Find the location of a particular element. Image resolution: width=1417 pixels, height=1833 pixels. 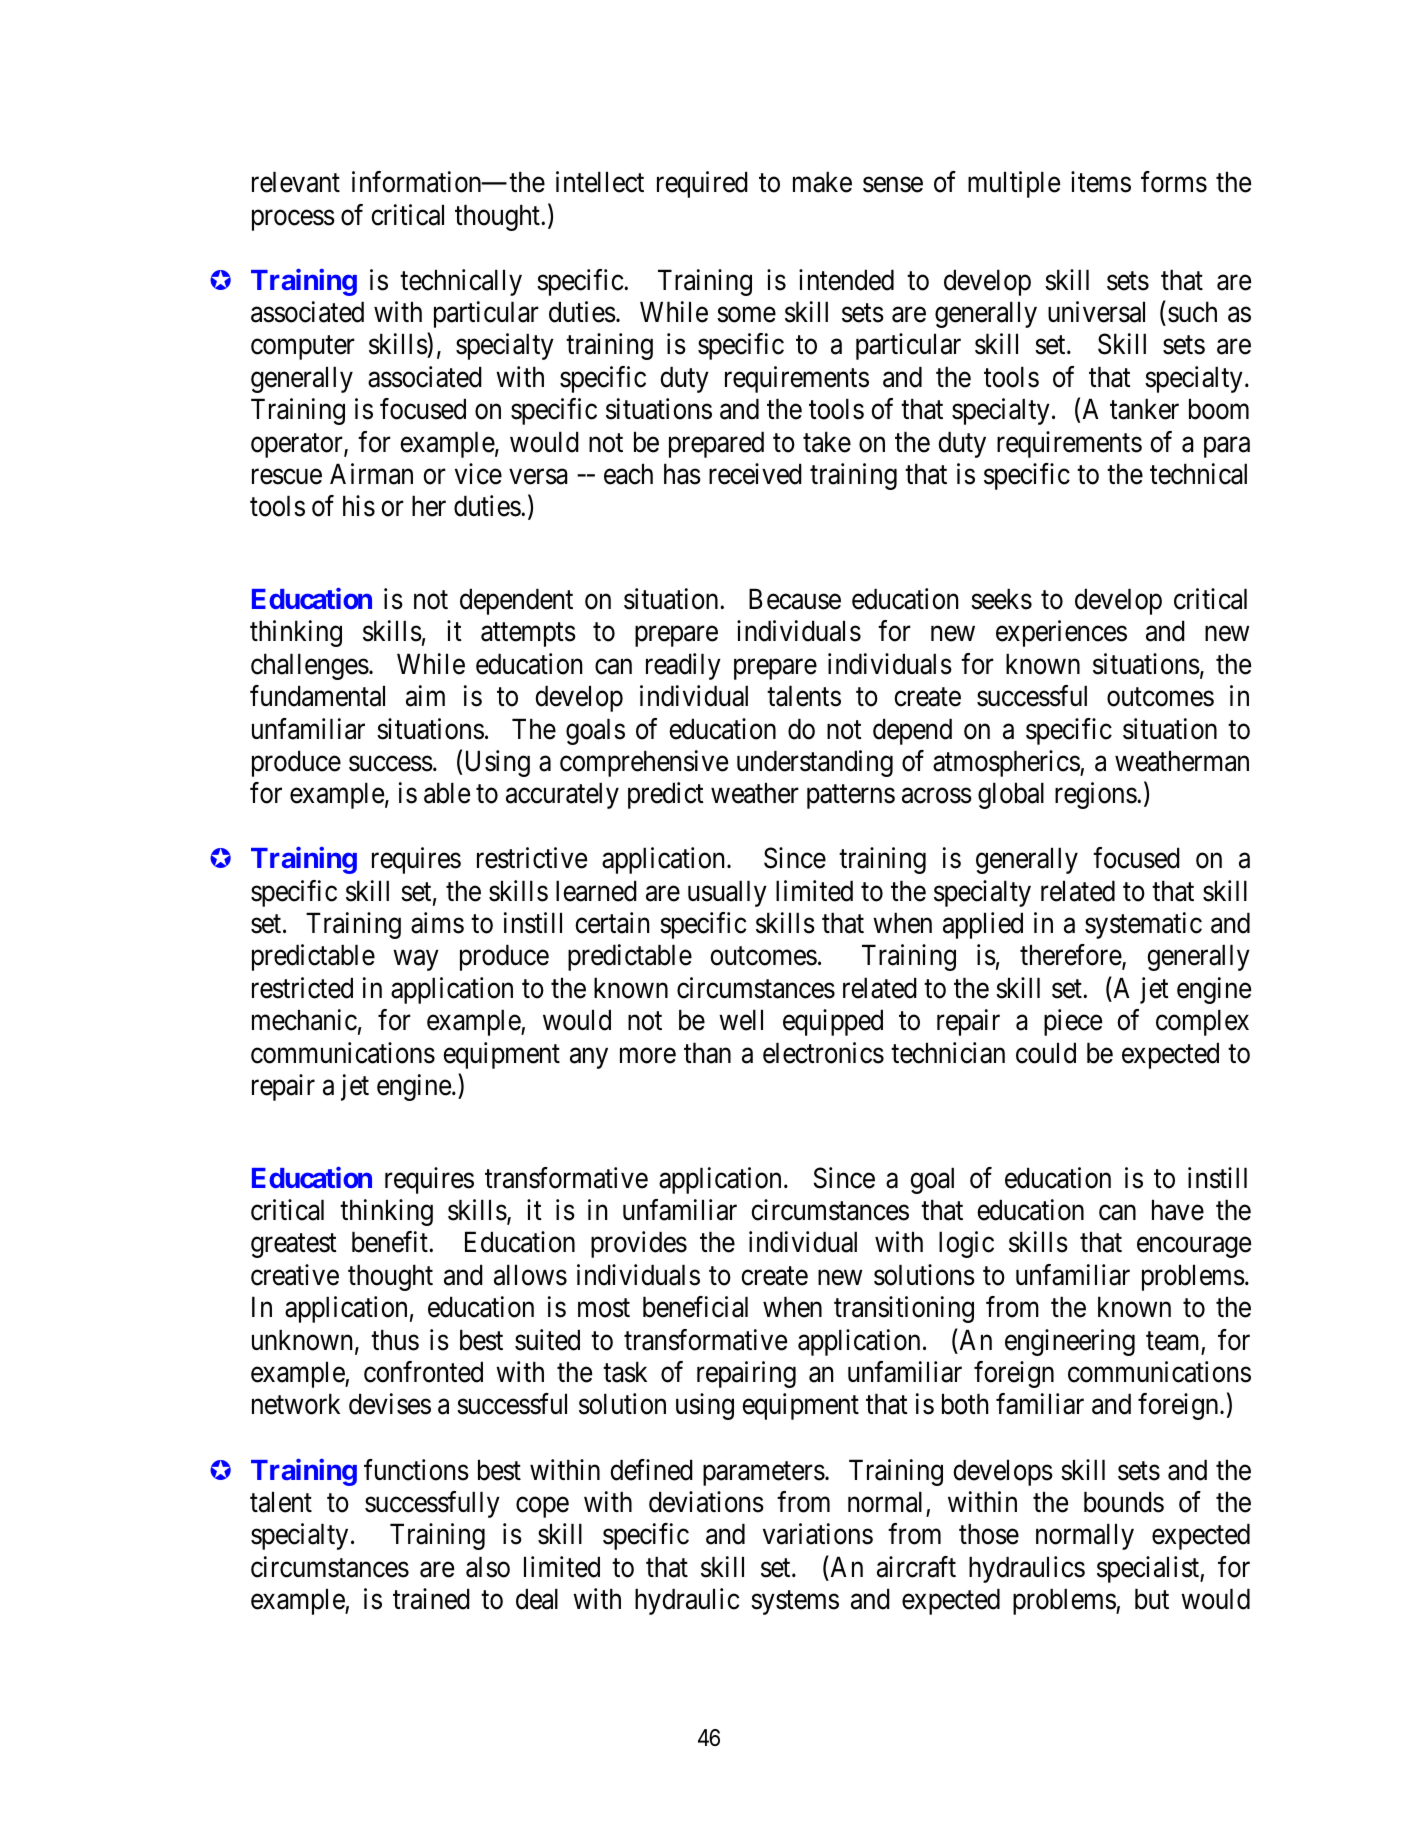

systematic is located at coordinates (1143, 925).
